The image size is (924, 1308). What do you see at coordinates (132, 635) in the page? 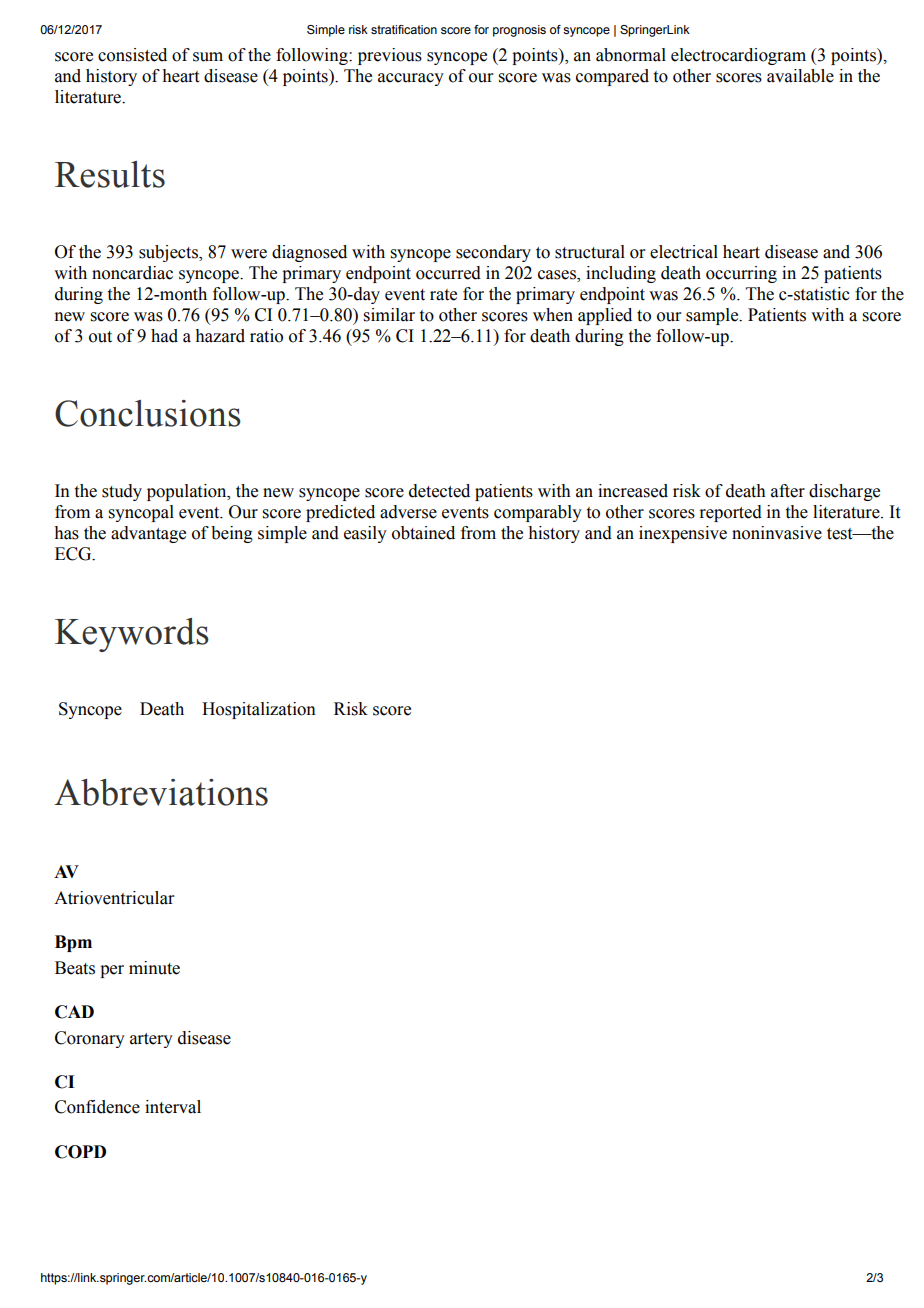
I see `Keywords` at bounding box center [132, 635].
